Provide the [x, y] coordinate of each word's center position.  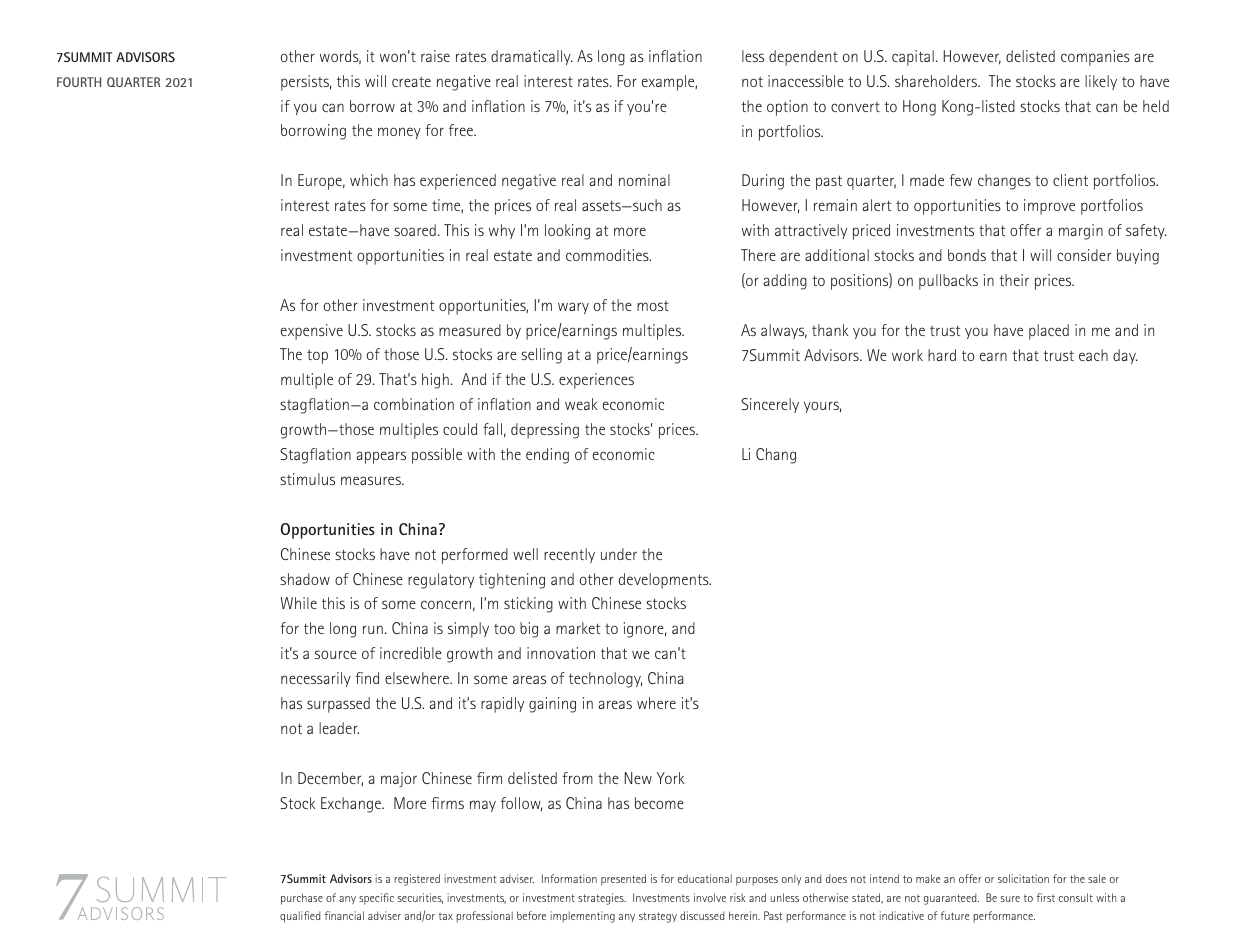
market [578, 628]
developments [665, 581]
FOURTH [79, 82]
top [317, 356]
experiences [596, 381]
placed [1049, 332]
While [299, 603]
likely [1101, 82]
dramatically [532, 57]
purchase [302, 899]
